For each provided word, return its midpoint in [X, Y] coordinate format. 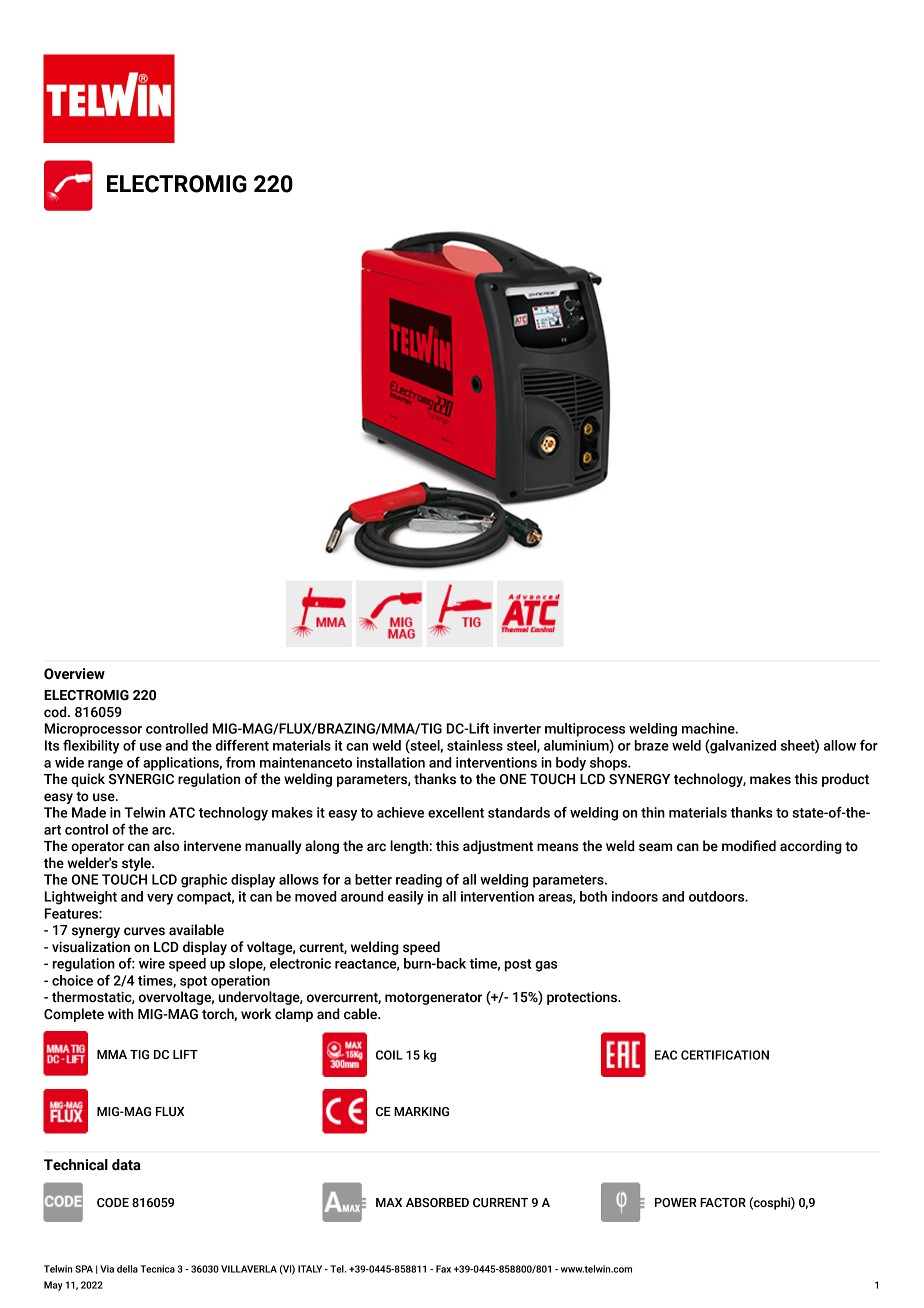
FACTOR [723, 1202]
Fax [443, 1269]
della [127, 1269]
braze [652, 745]
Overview [74, 674]
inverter [517, 728]
